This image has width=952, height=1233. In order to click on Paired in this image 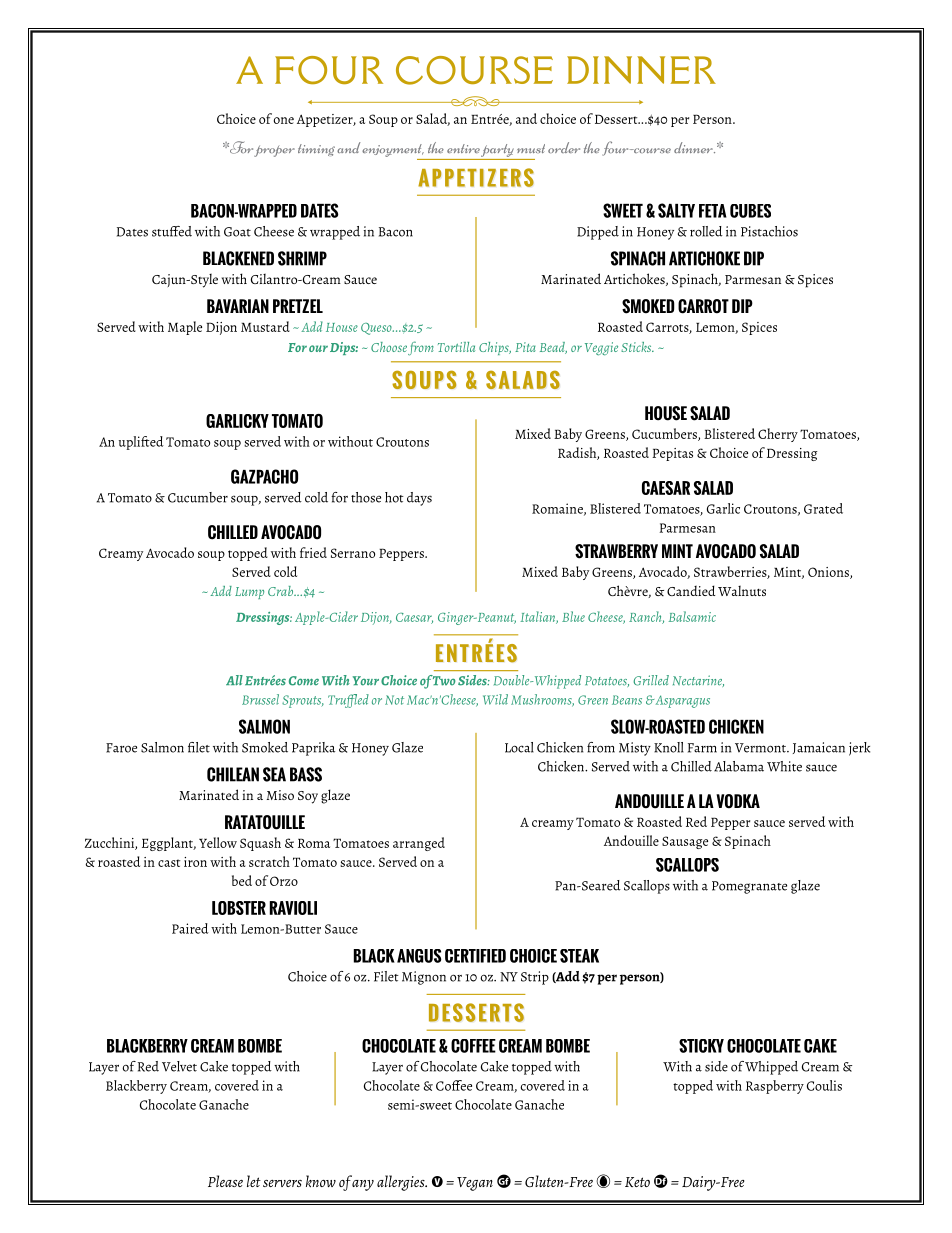, I will do `click(190, 928)`.
